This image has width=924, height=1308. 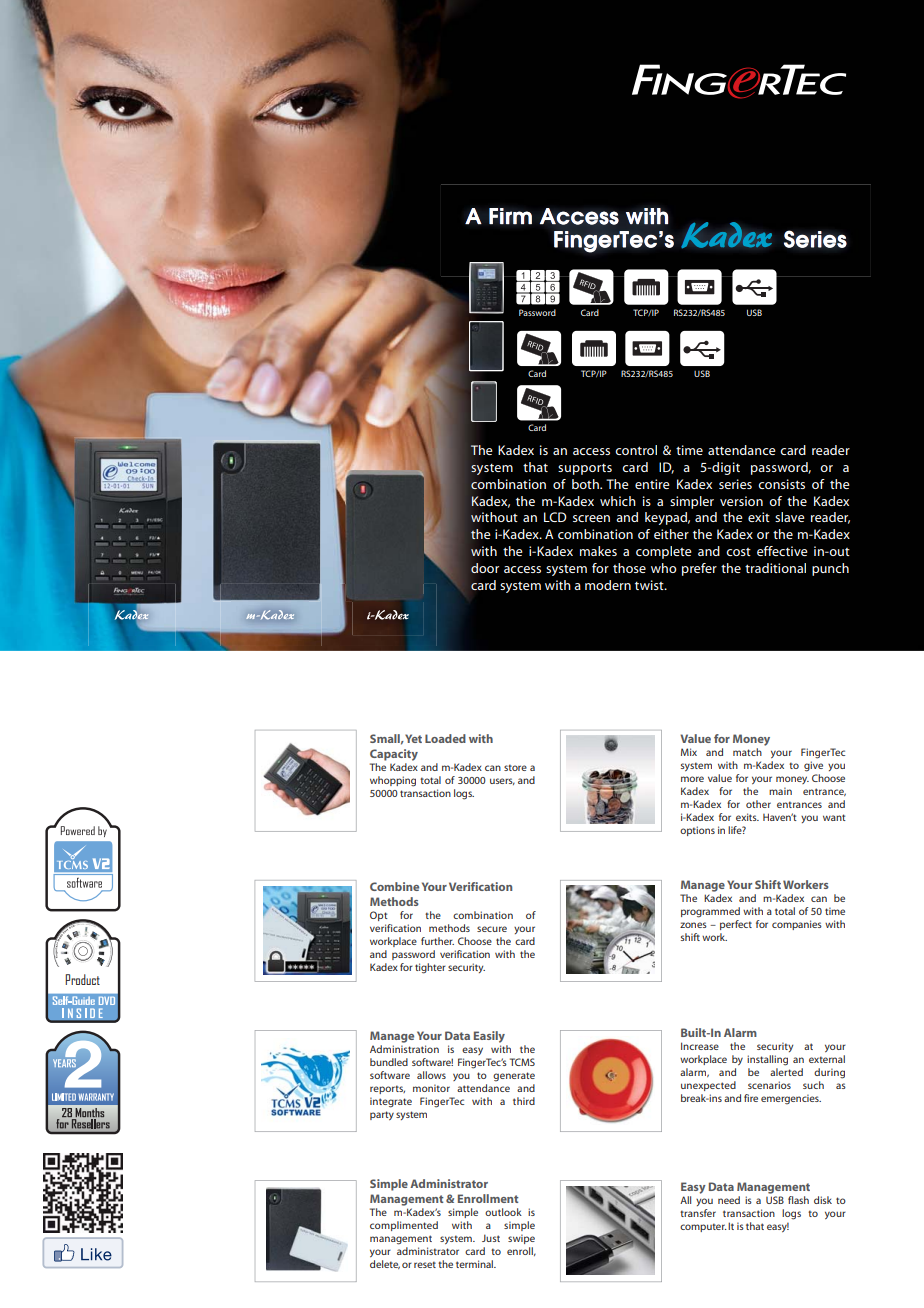 What do you see at coordinates (736, 925) in the image?
I see `perfect` at bounding box center [736, 925].
